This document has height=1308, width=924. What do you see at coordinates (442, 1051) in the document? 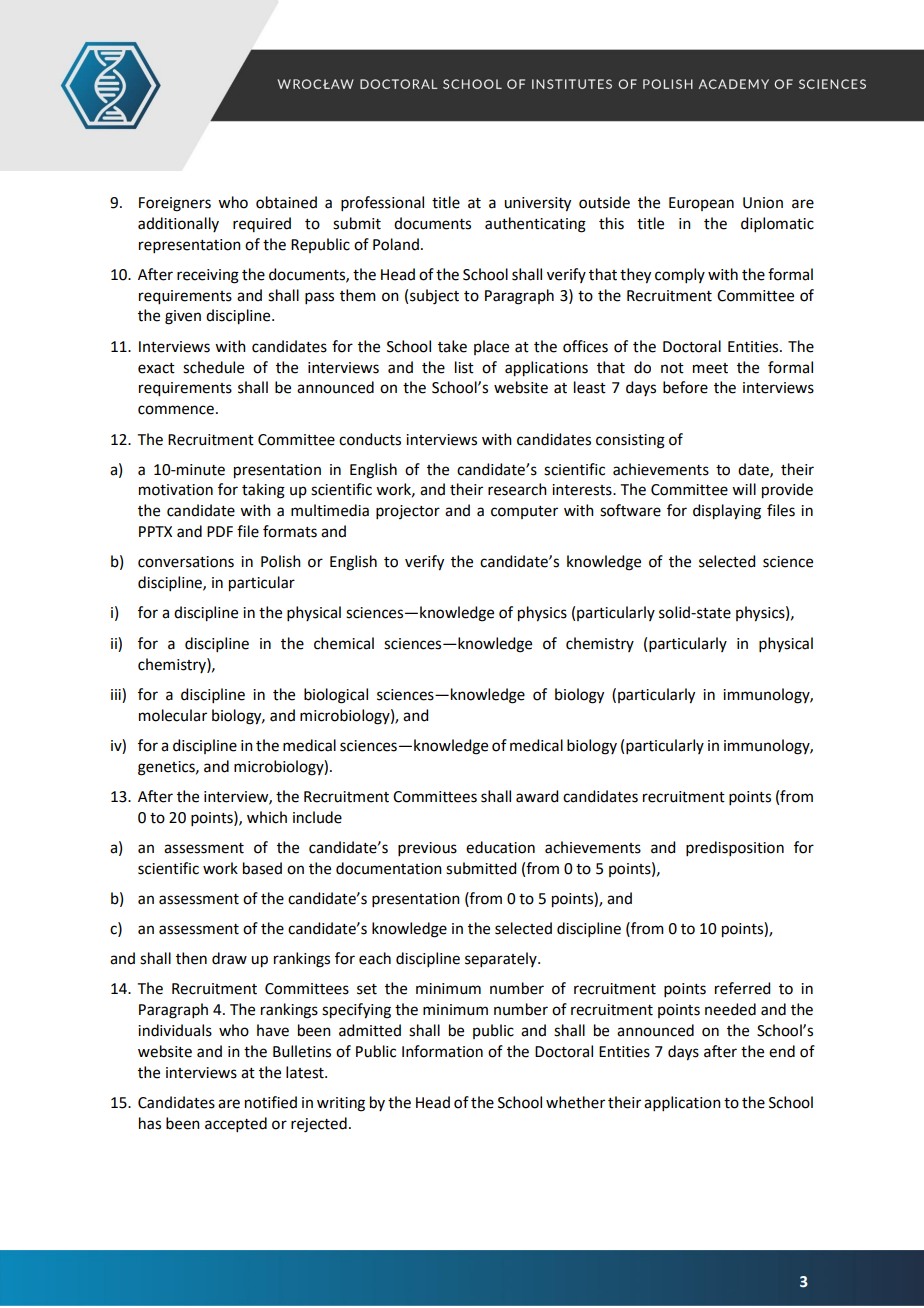
I see `Information` at bounding box center [442, 1051].
